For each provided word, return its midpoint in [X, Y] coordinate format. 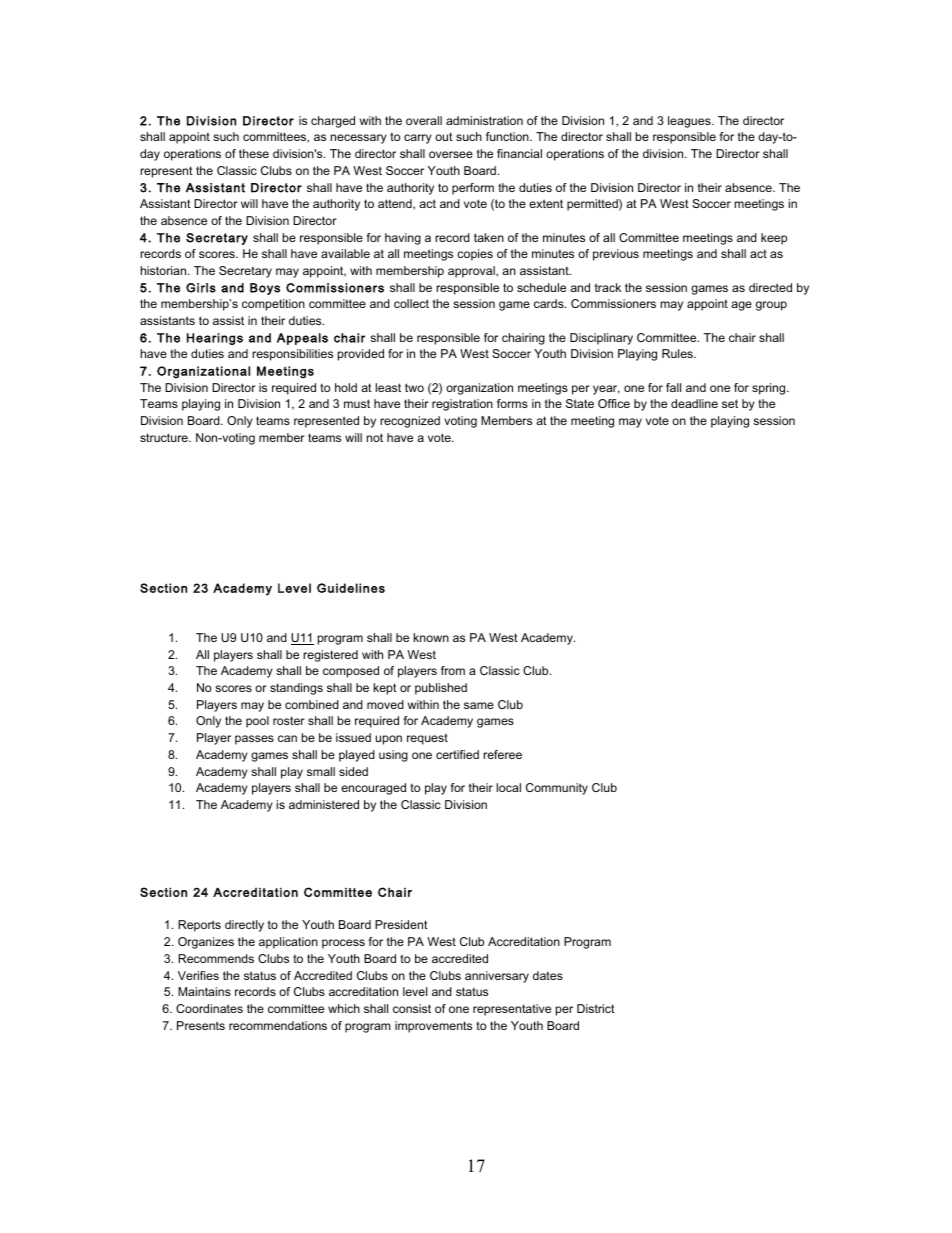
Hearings [215, 339]
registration [462, 405]
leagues [690, 122]
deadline [694, 403]
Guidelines [351, 588]
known [431, 637]
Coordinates [209, 1008]
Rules [678, 353]
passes [254, 740]
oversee [451, 154]
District [596, 1008]
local [509, 787]
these [254, 153]
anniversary [497, 977]
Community [557, 789]
